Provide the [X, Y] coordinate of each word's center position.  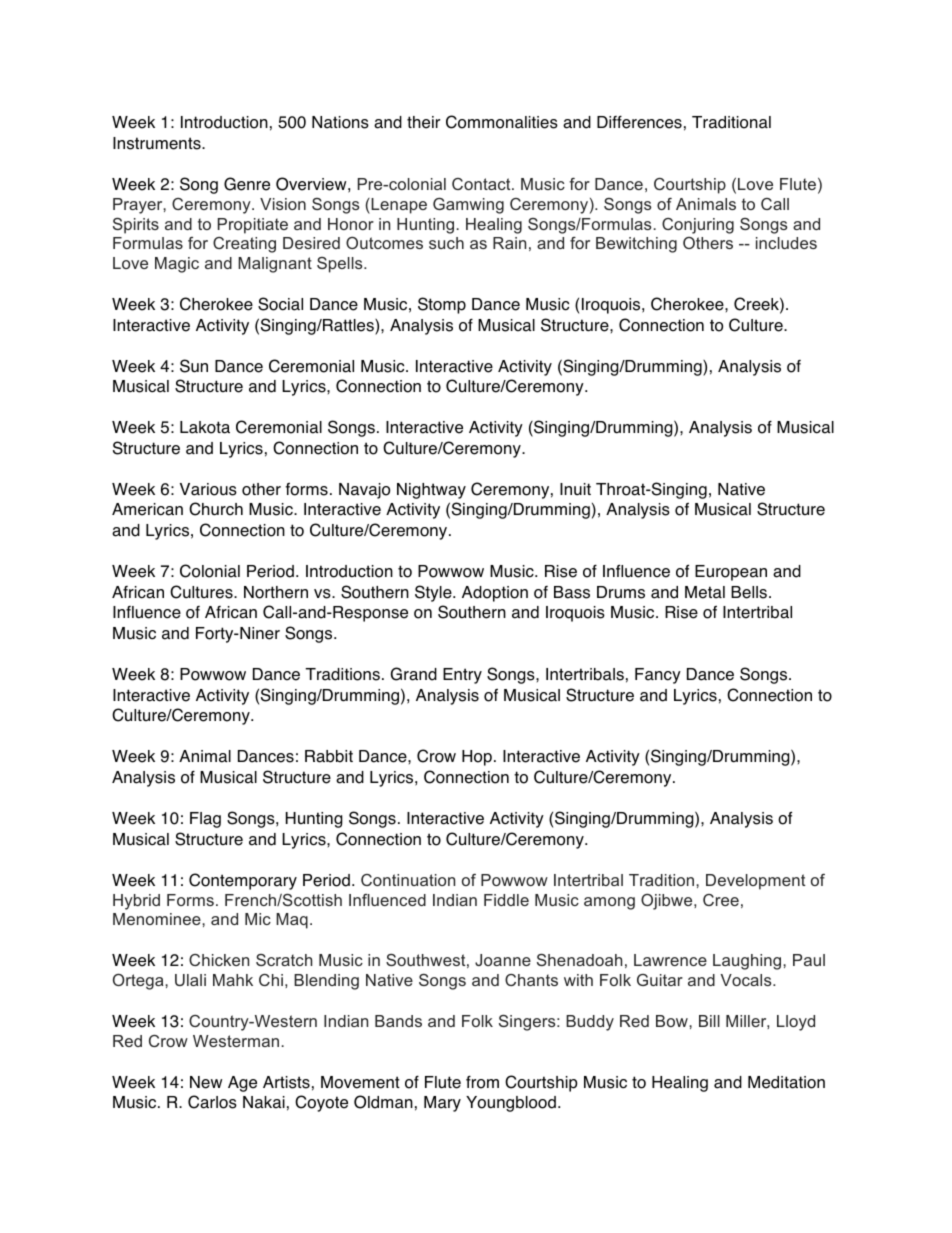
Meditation [786, 1082]
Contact [482, 184]
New [206, 1082]
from [482, 1082]
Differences [639, 122]
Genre [247, 184]
